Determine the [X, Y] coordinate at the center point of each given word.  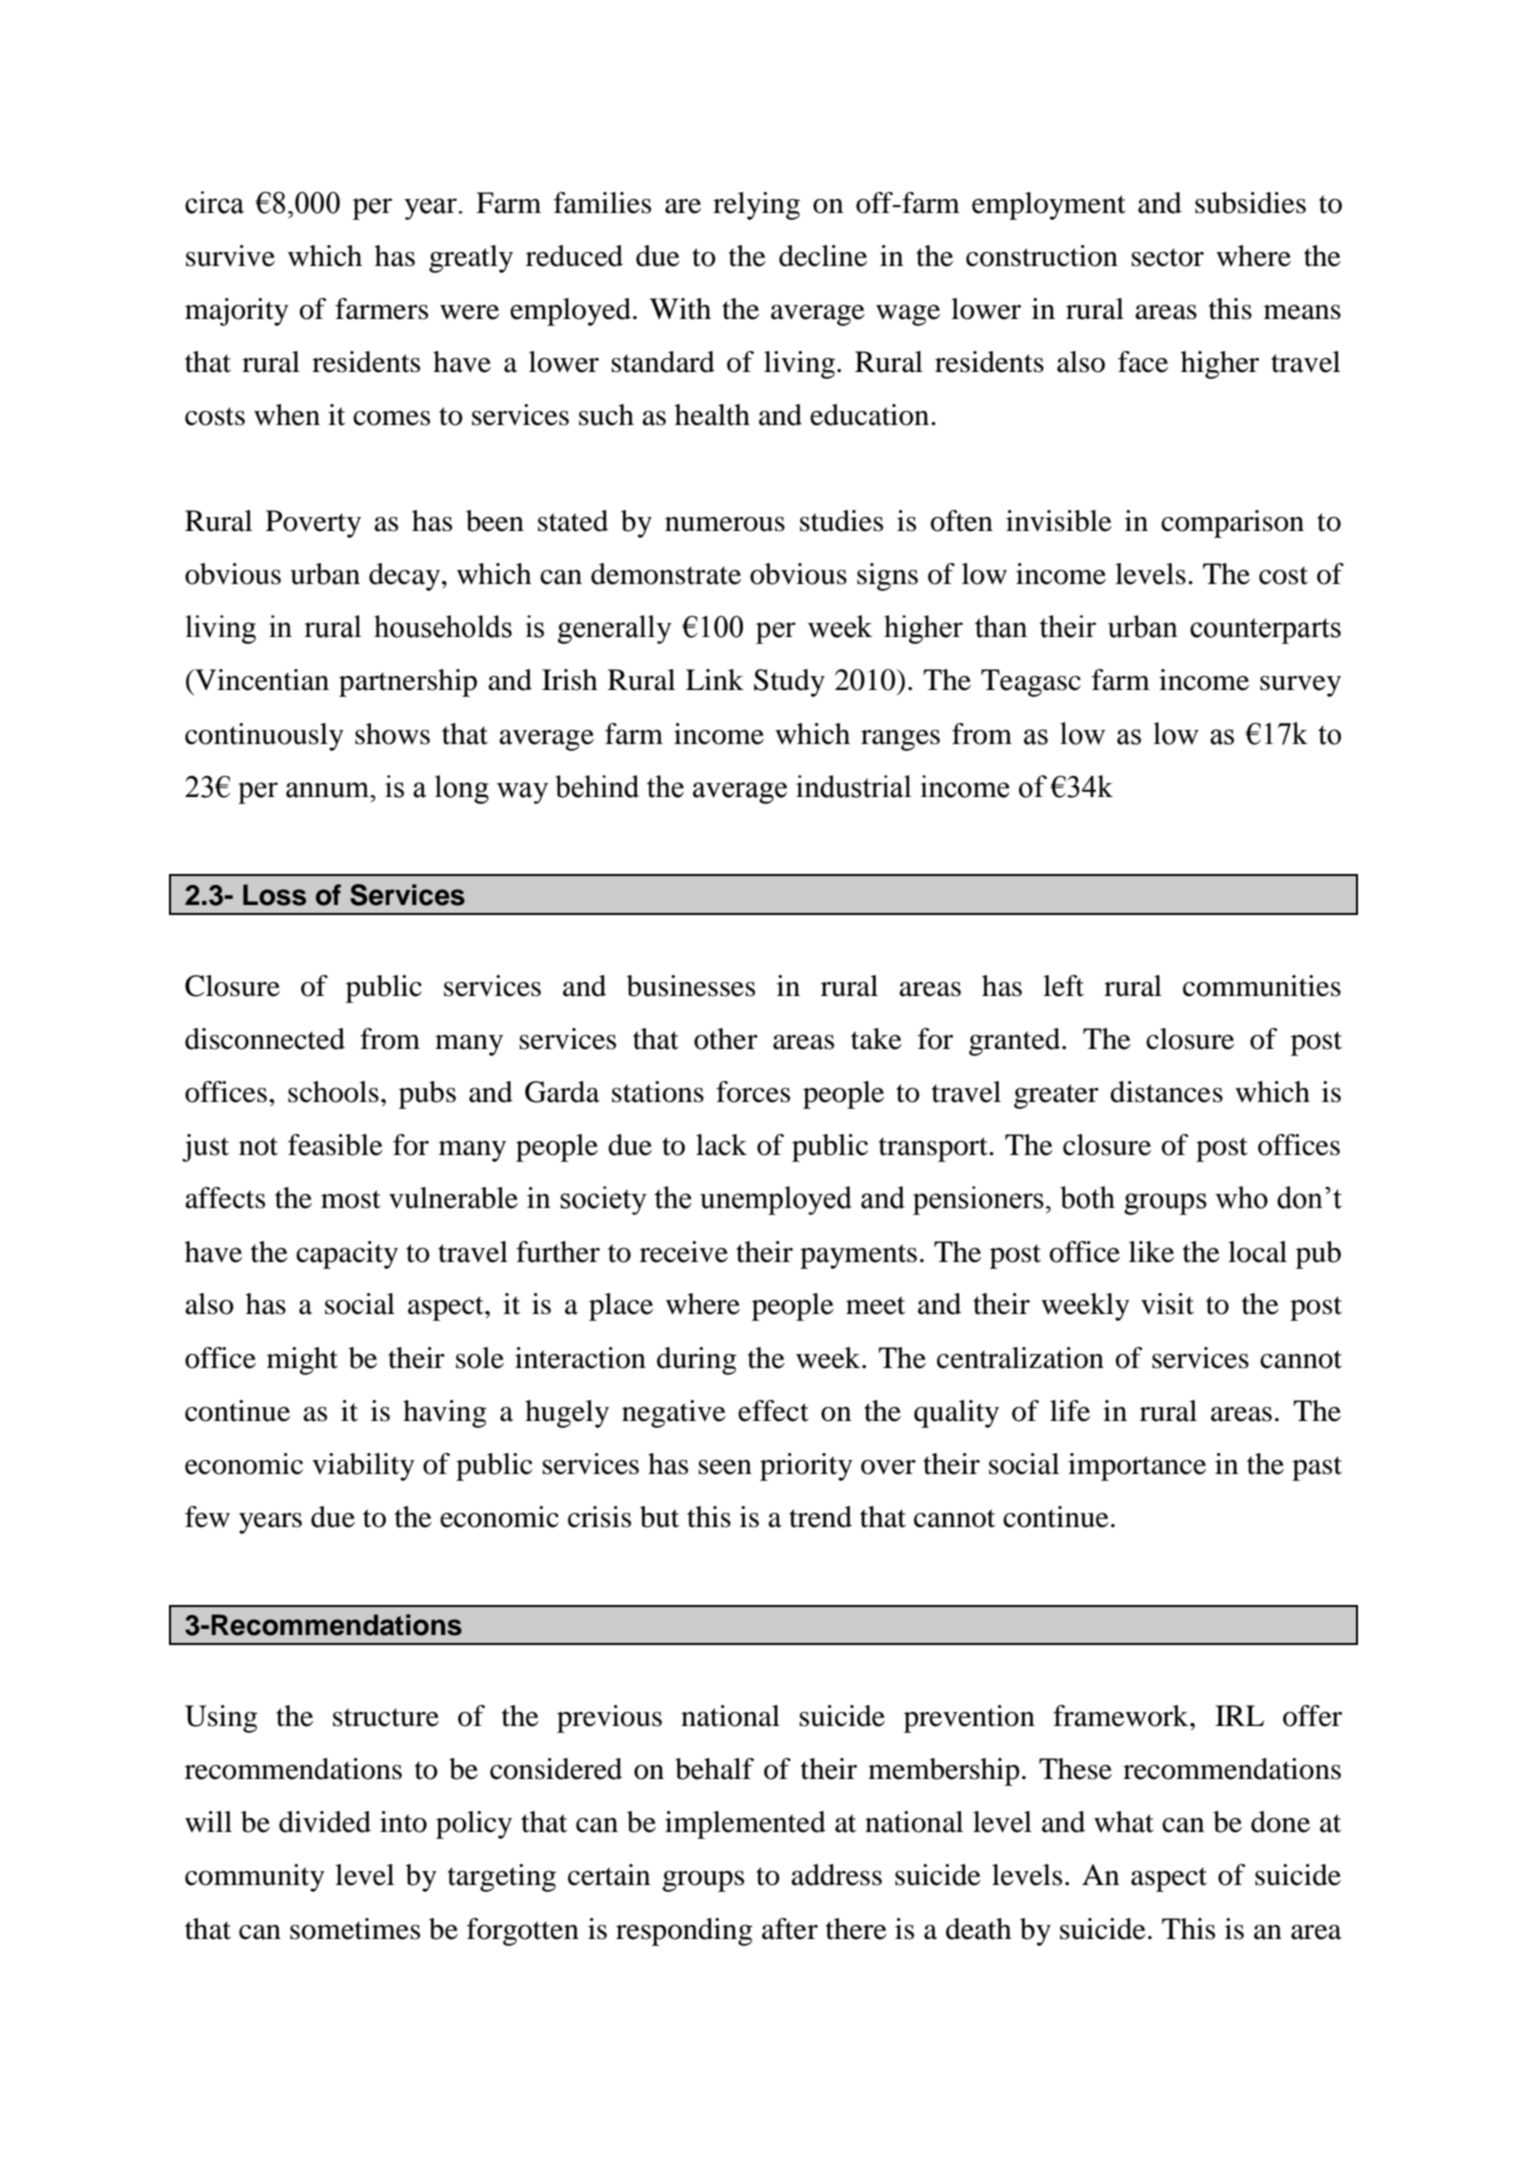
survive [230, 256]
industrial [853, 786]
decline [823, 256]
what [1124, 1822]
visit [1167, 1304]
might [302, 1361]
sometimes [355, 1929]
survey [1300, 686]
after [790, 1929]
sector [1167, 257]
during [697, 1361]
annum [328, 790]
